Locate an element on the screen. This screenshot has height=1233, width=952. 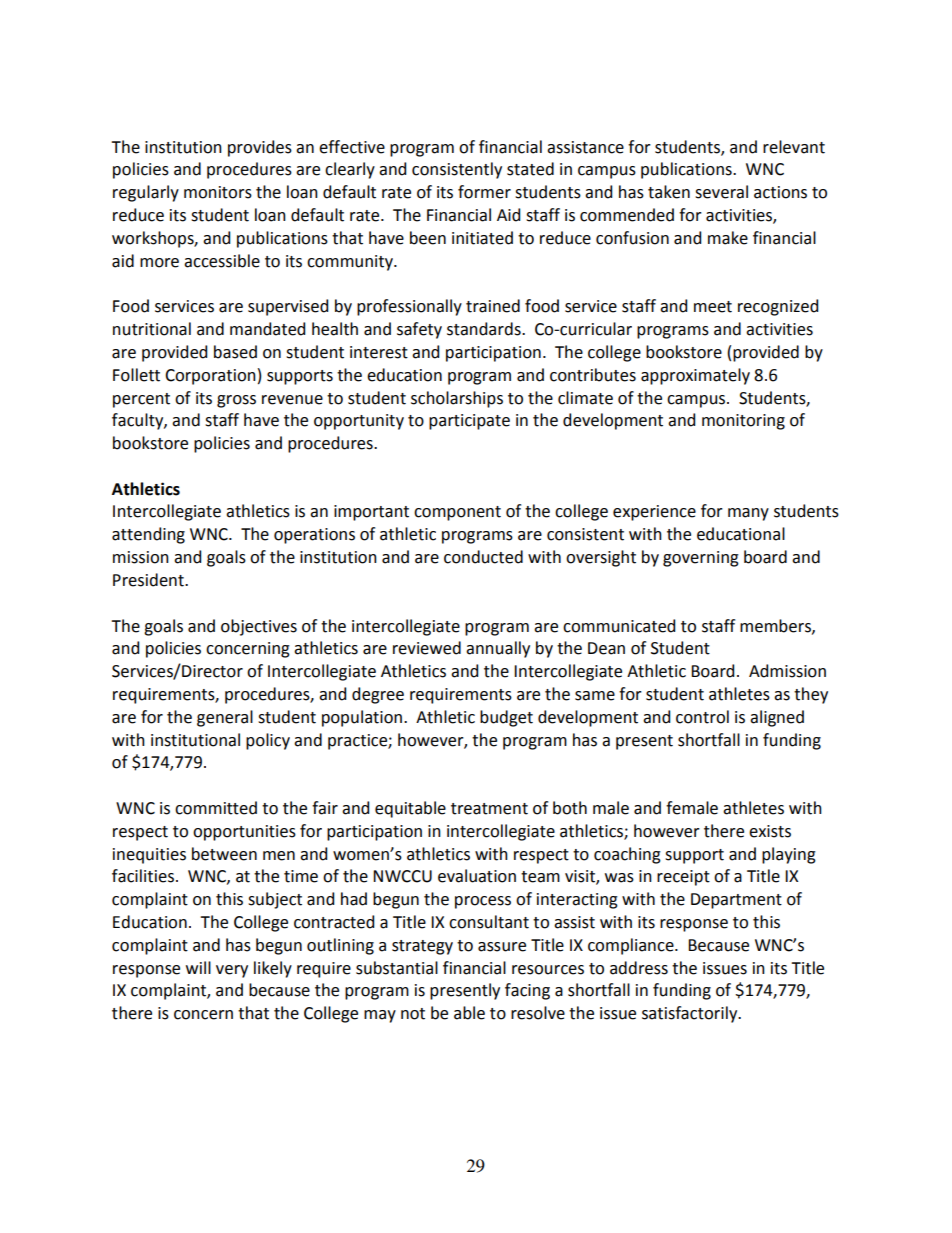
former is located at coordinates (484, 192).
